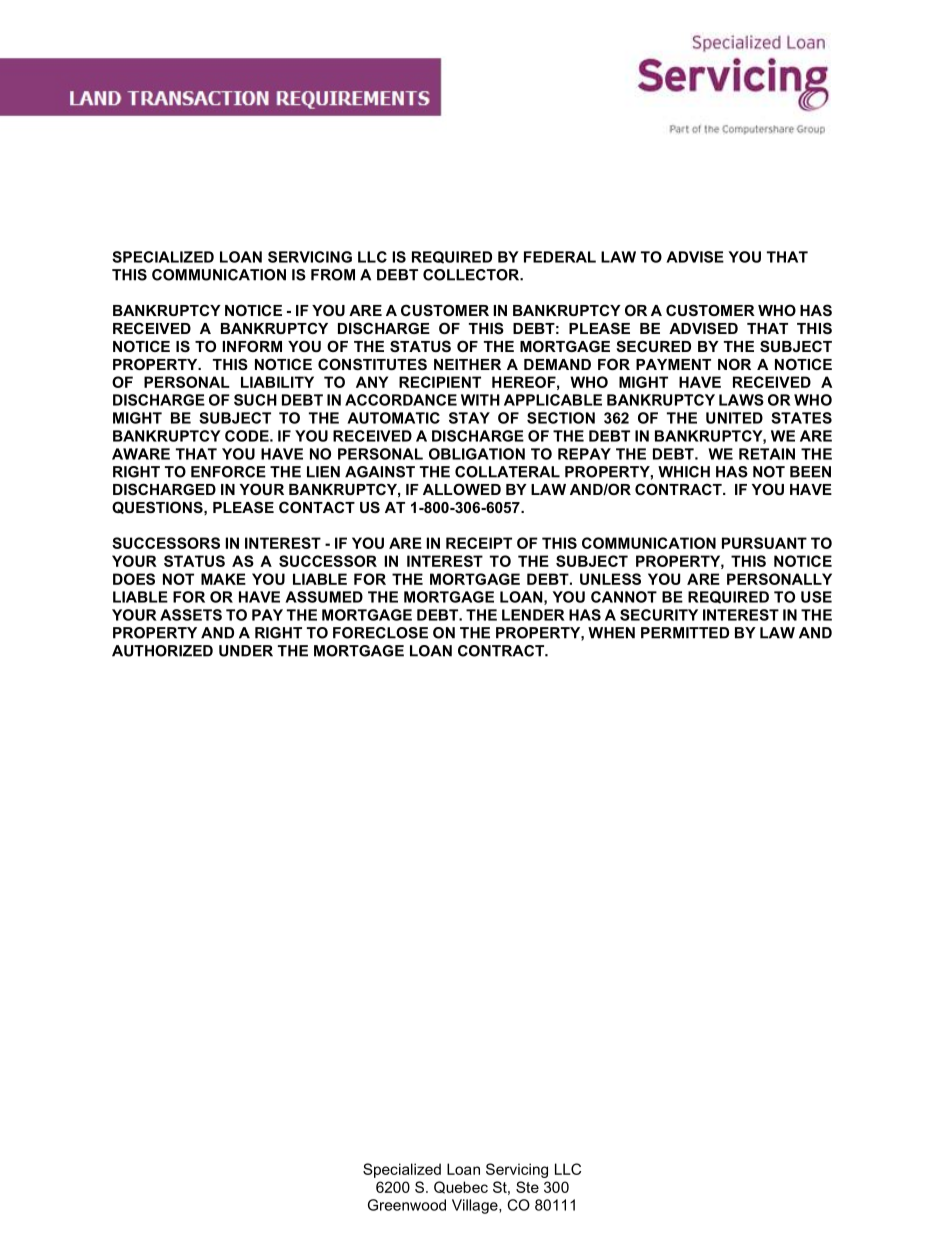 This page has height=1233, width=952. What do you see at coordinates (560, 257) in the page?
I see `FEDERAL` at bounding box center [560, 257].
